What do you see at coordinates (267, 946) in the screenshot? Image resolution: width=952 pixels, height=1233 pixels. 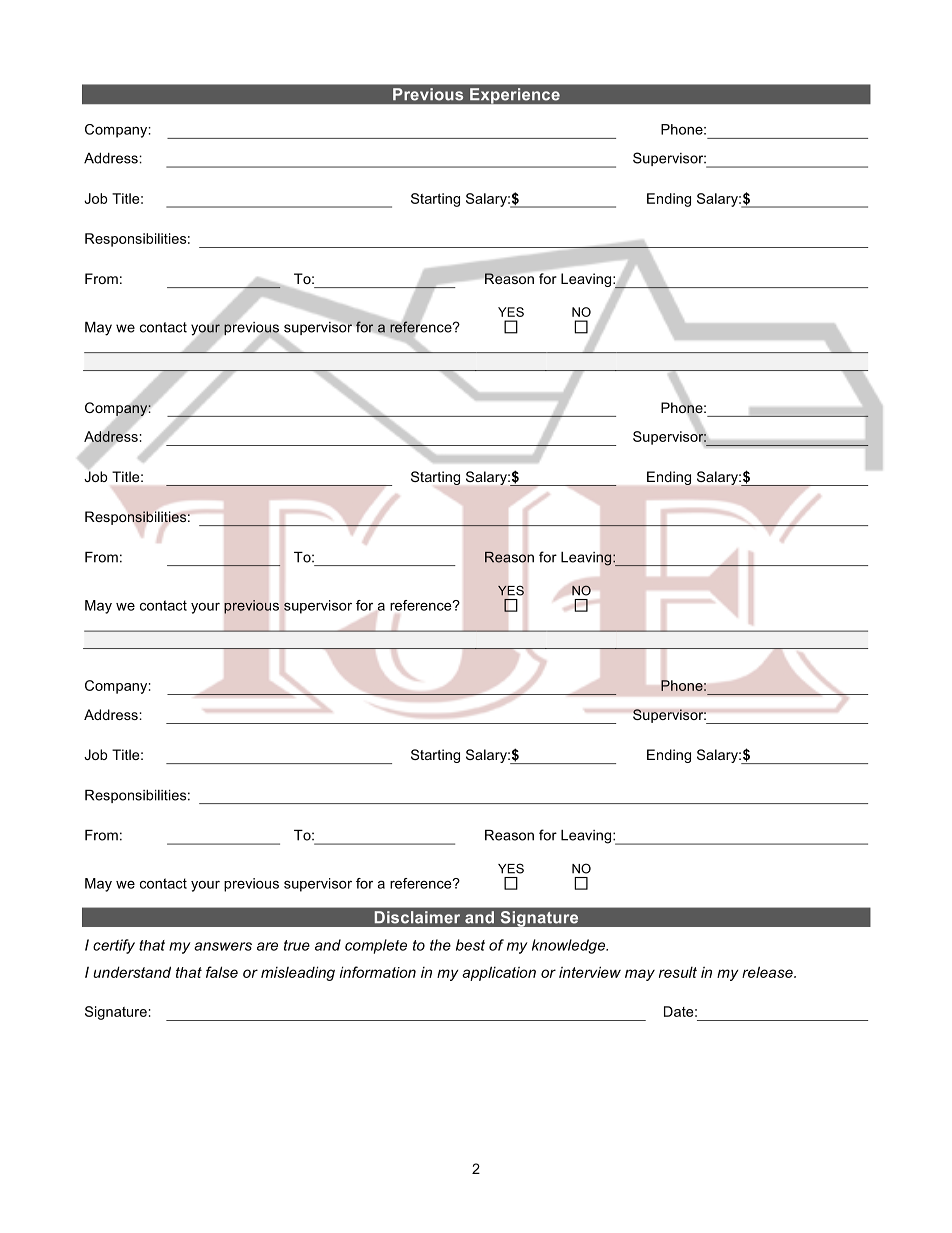 I see `are` at bounding box center [267, 946].
